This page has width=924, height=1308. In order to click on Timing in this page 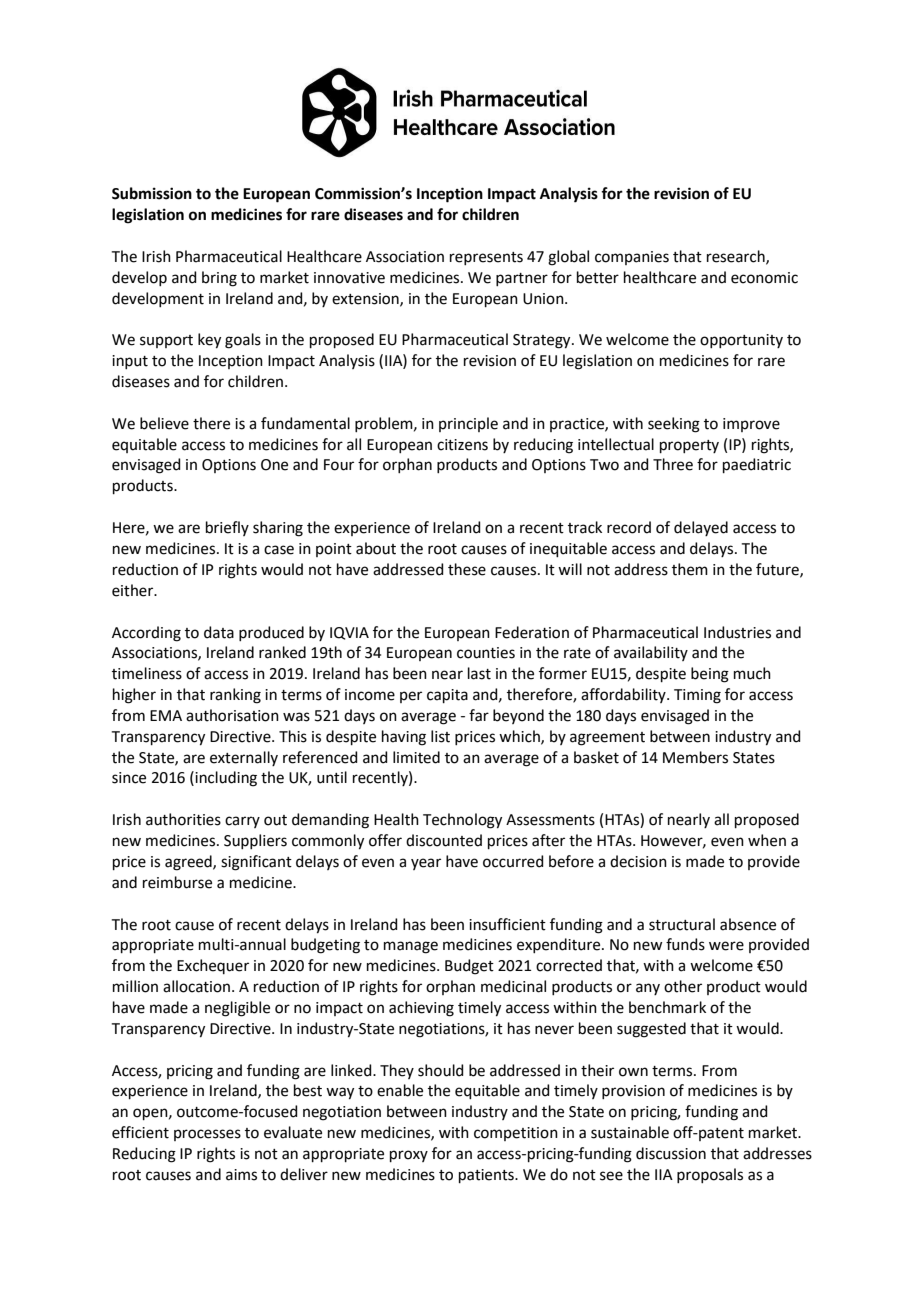, I will do `click(697, 696)`.
